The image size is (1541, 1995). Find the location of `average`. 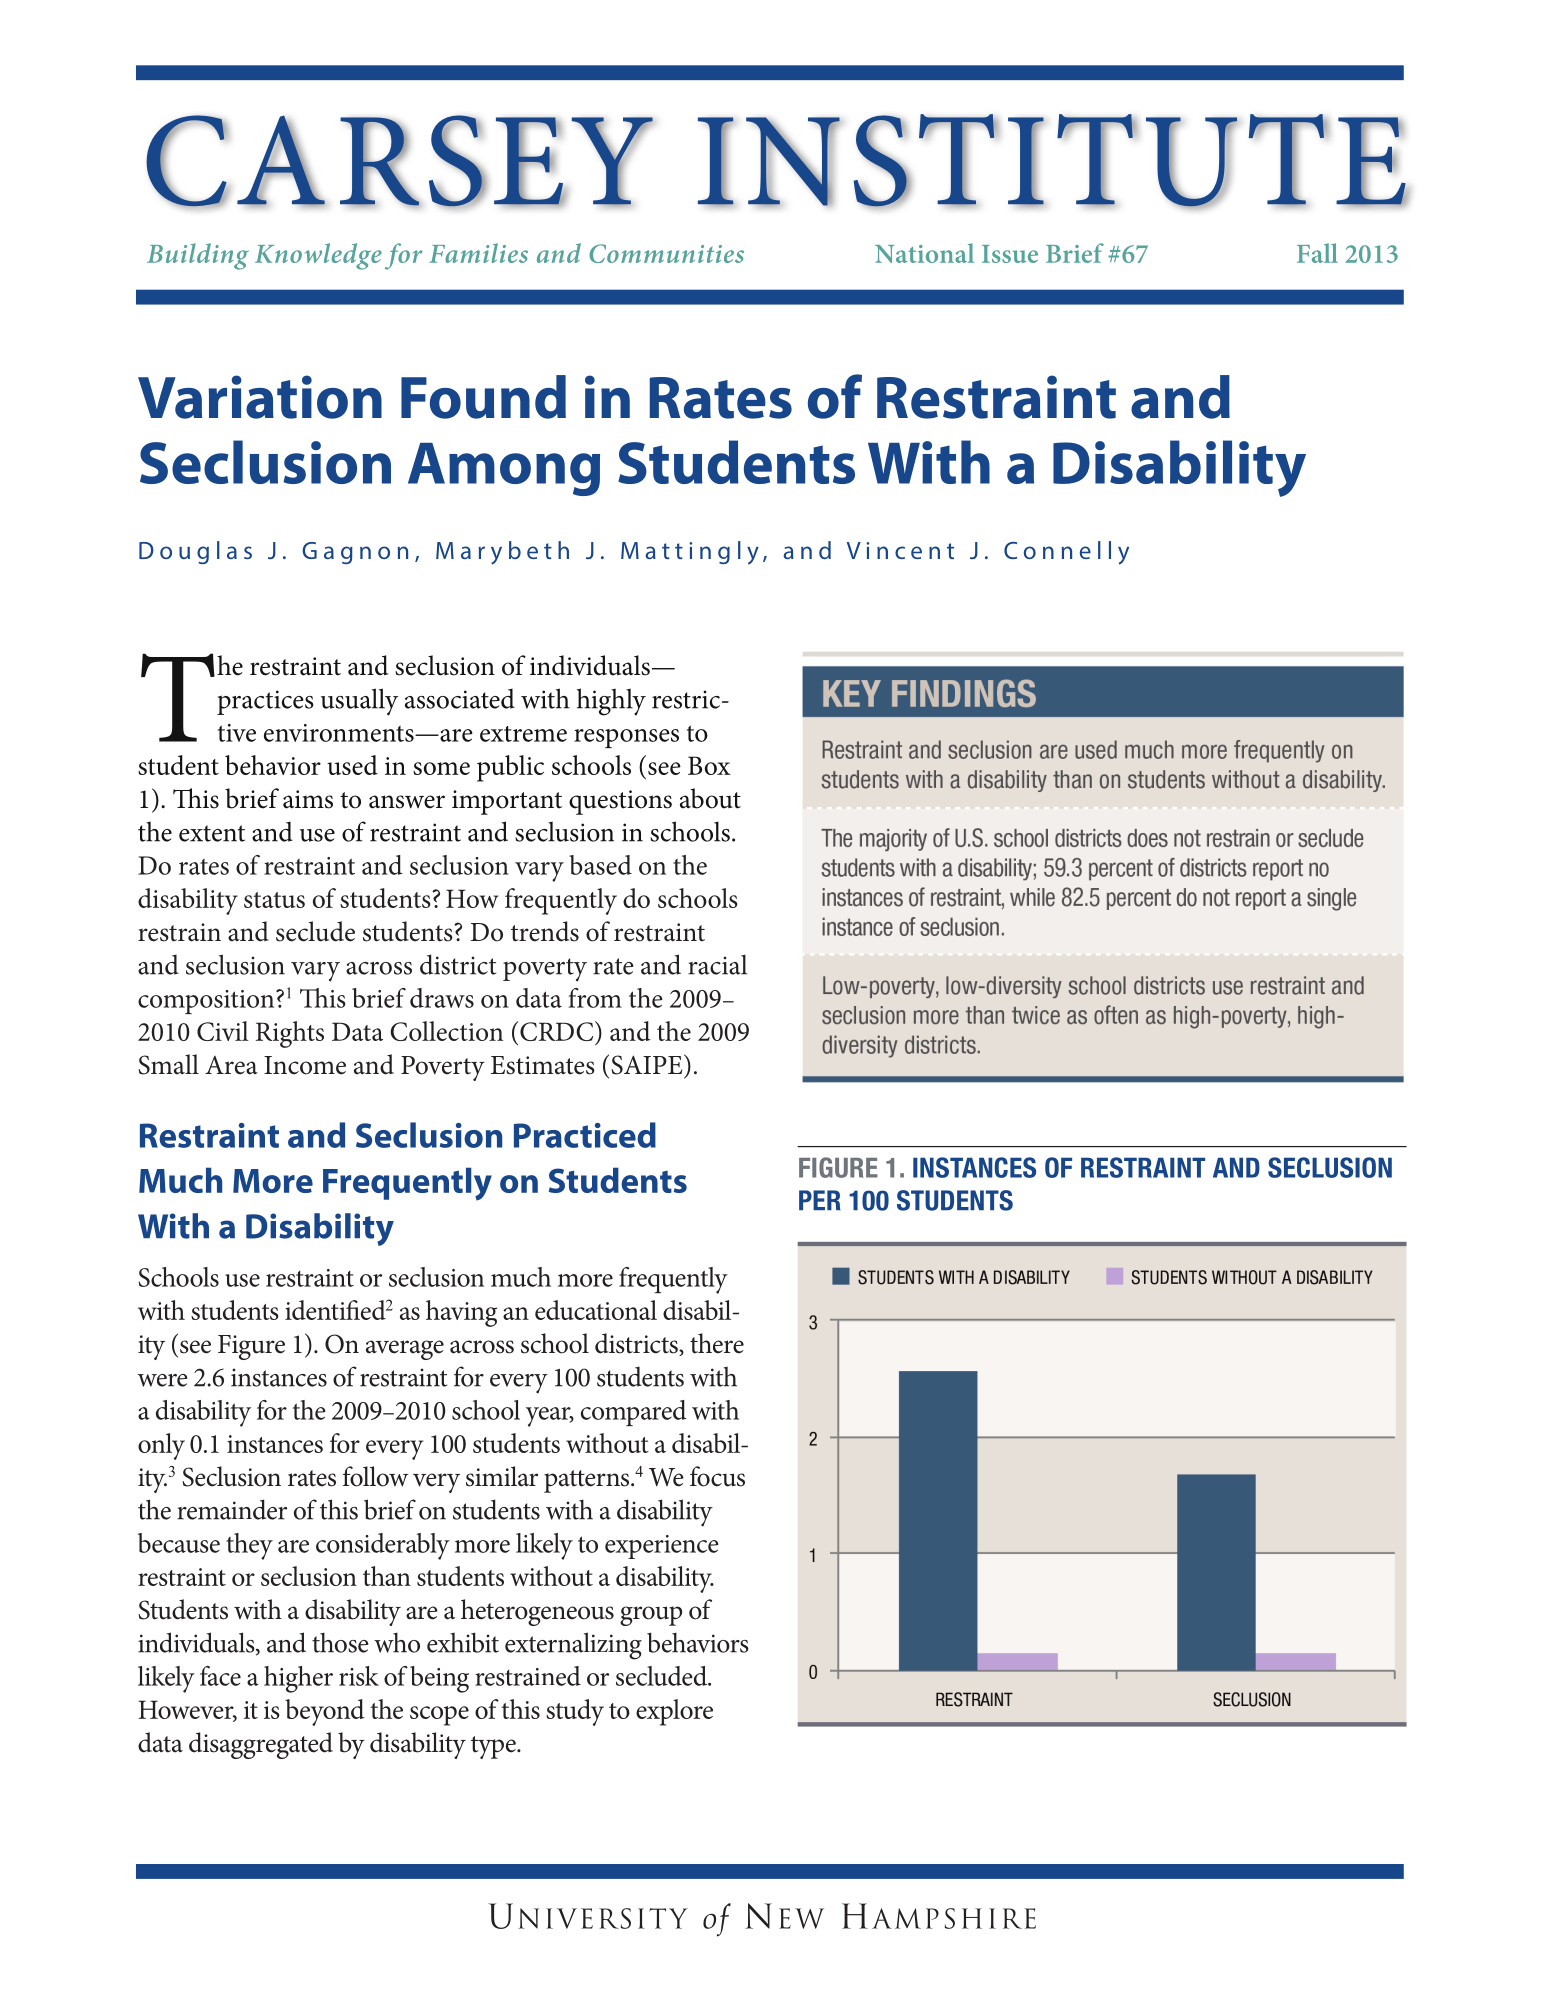

average is located at coordinates (405, 1350).
